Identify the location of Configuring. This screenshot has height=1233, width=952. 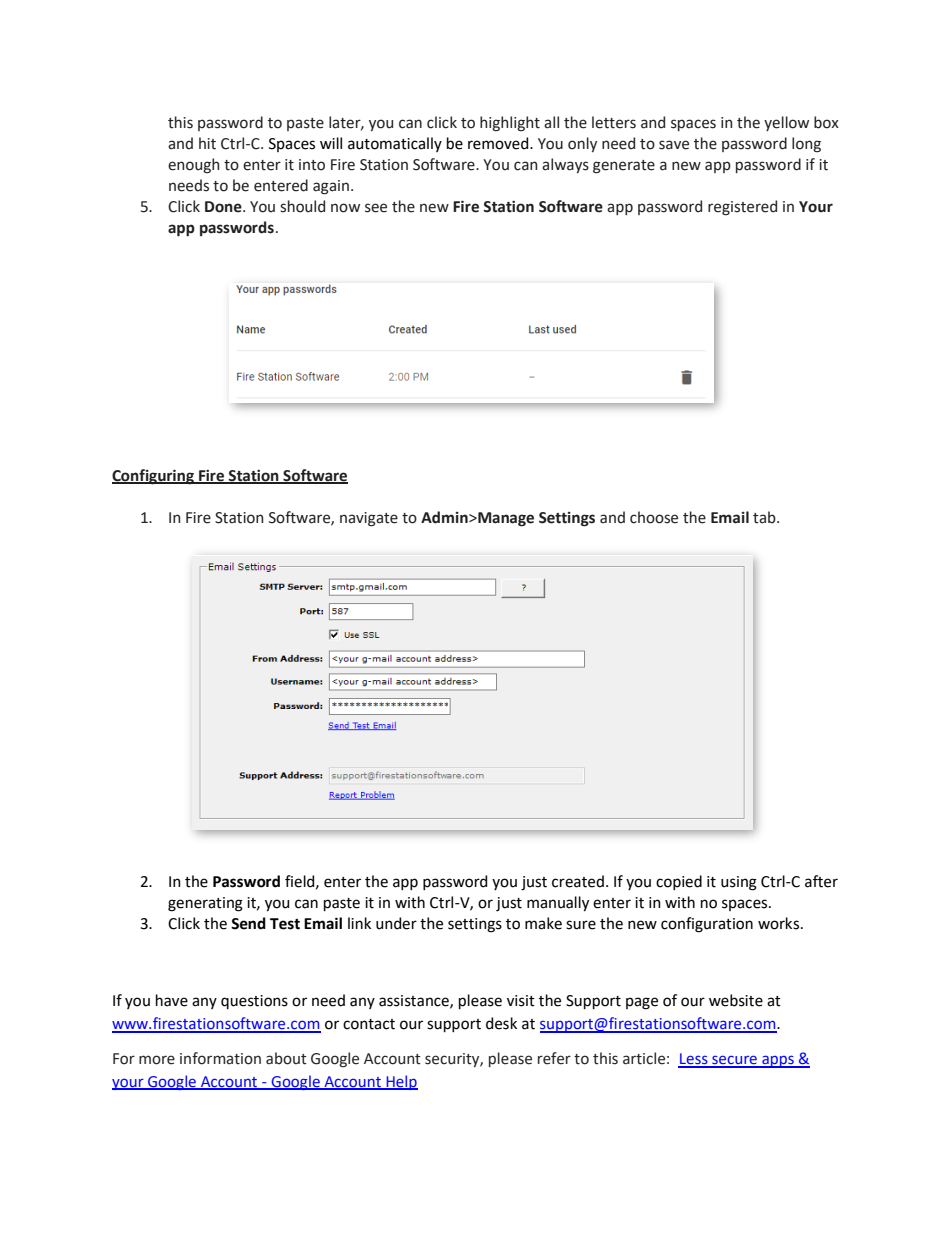
(154, 477).
